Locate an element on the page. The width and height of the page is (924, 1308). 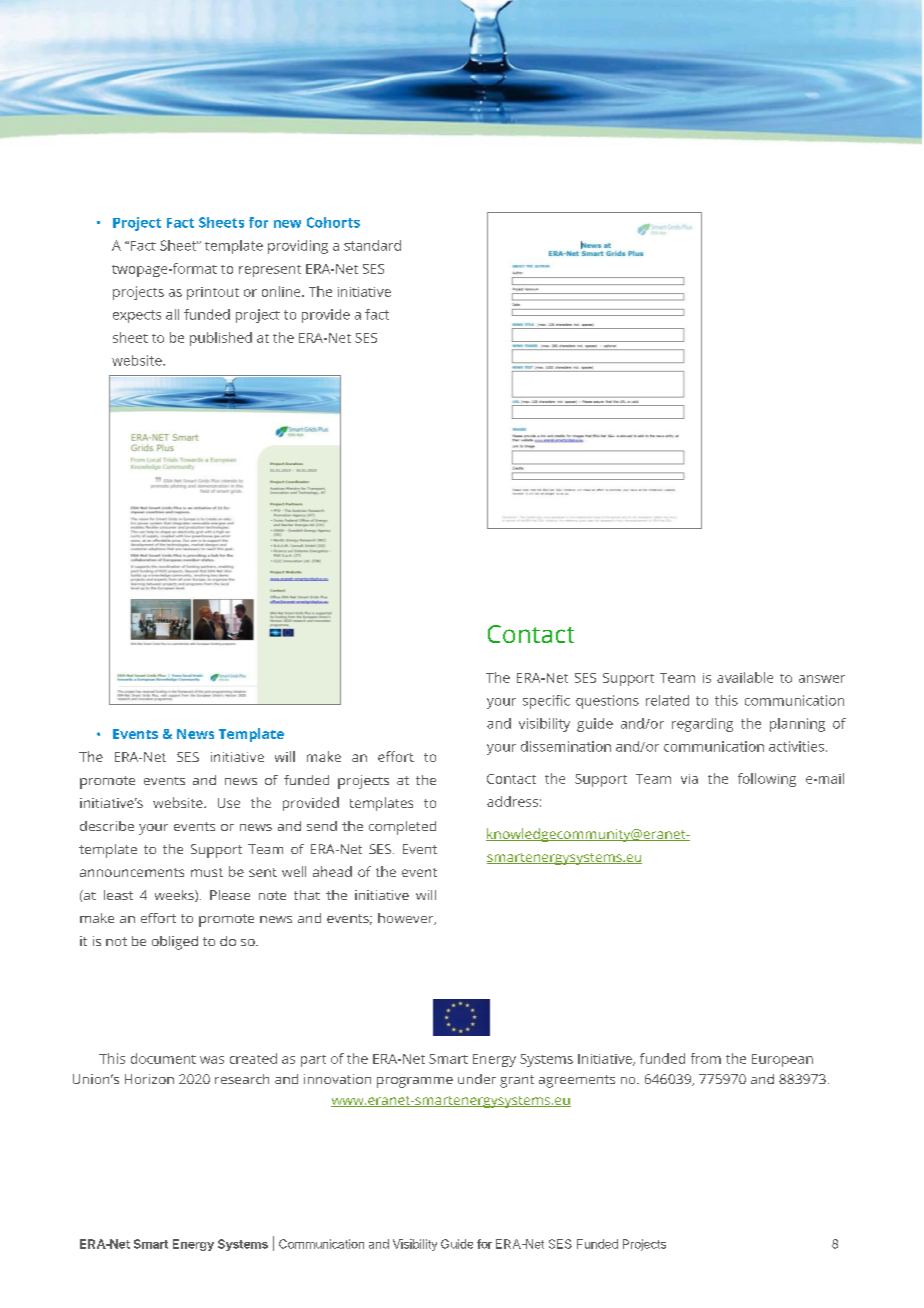
following is located at coordinates (767, 780).
